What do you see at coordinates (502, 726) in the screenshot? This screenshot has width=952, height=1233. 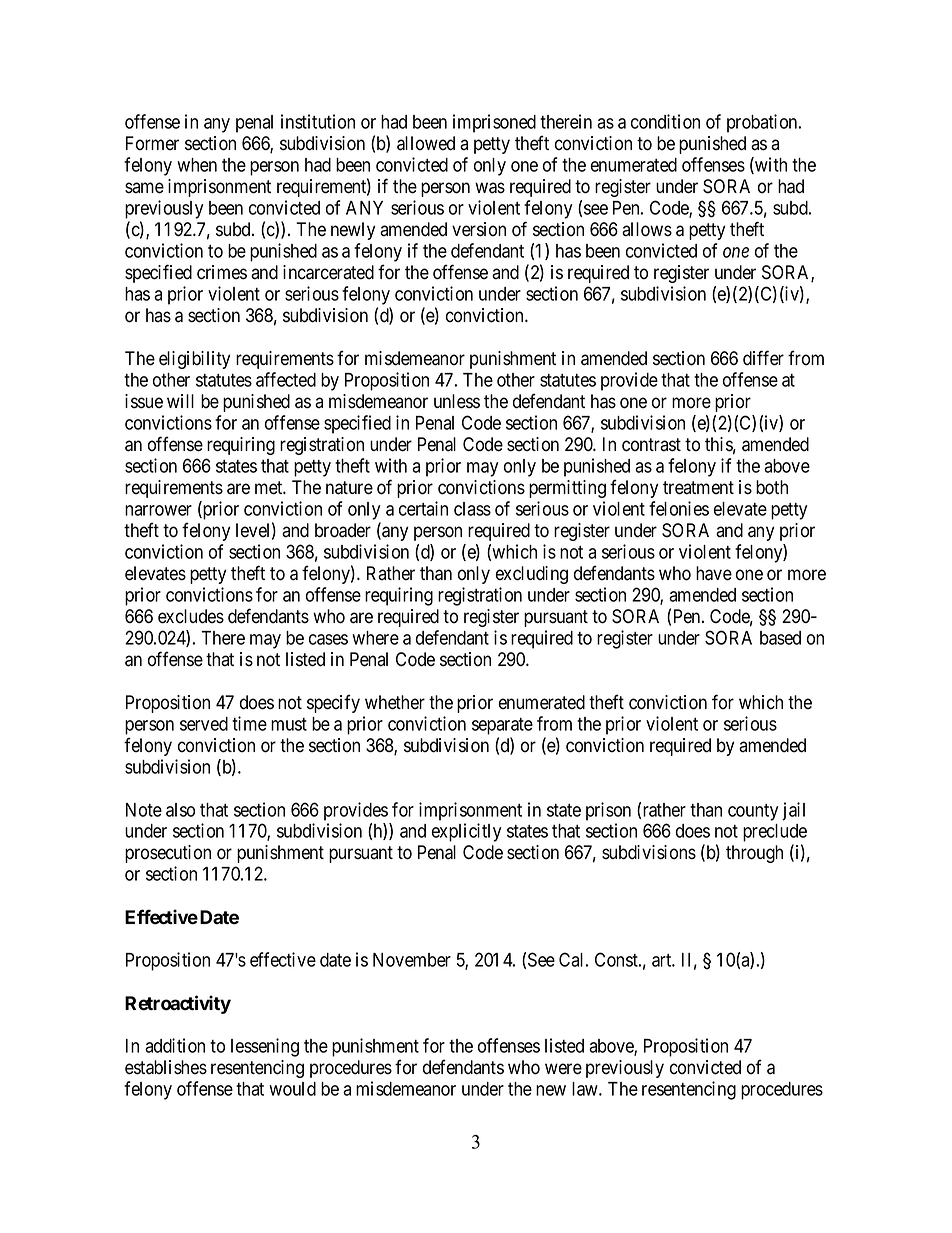 I see `separate` at bounding box center [502, 726].
